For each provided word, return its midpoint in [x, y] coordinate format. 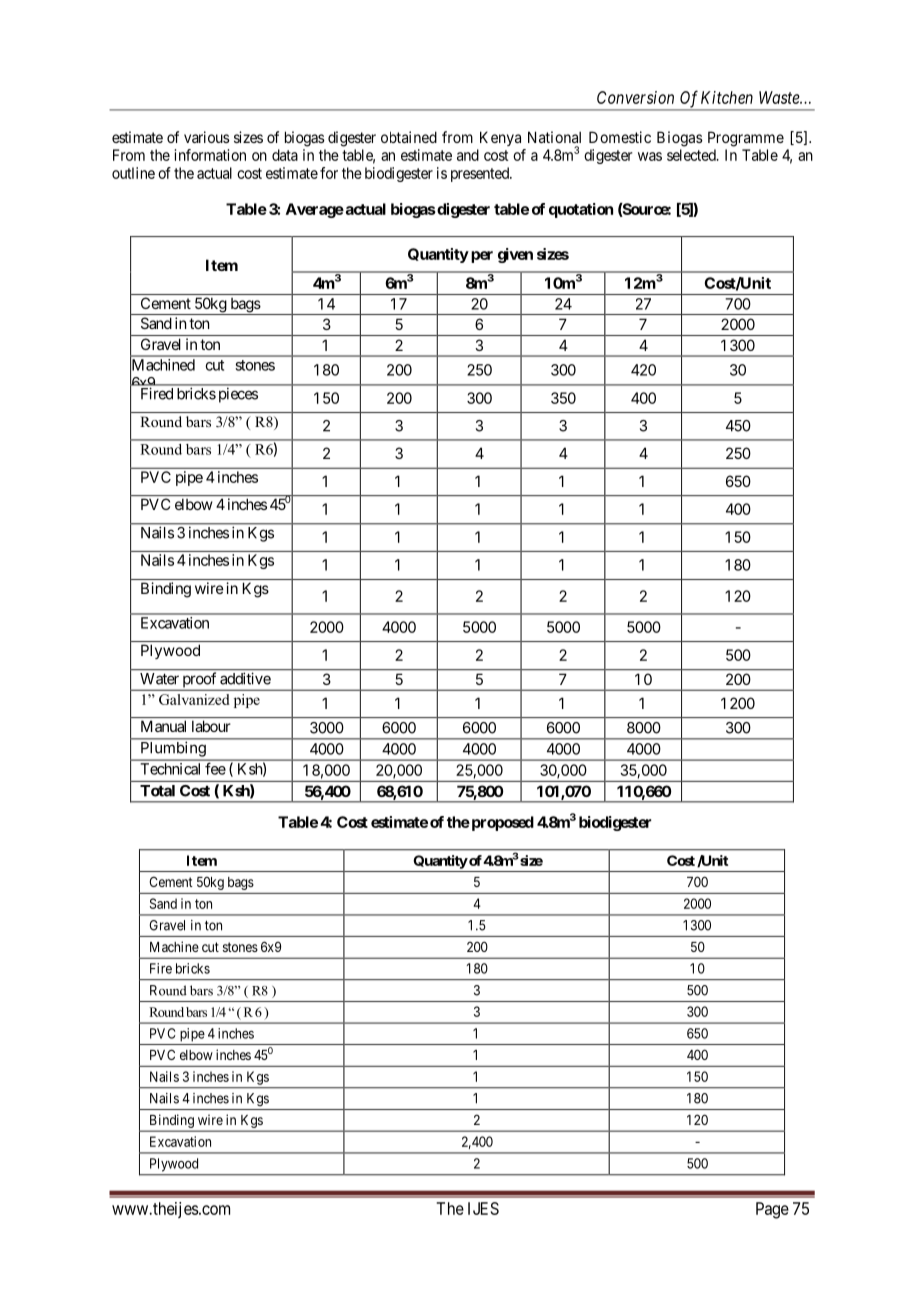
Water [159, 679]
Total [157, 791]
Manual [163, 726]
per [482, 257]
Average [315, 210]
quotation [581, 210]
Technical [170, 769]
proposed [501, 823]
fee [215, 768]
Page [772, 1210]
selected [692, 155]
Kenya [500, 138]
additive [245, 679]
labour [211, 726]
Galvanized [194, 699]
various [207, 137]
